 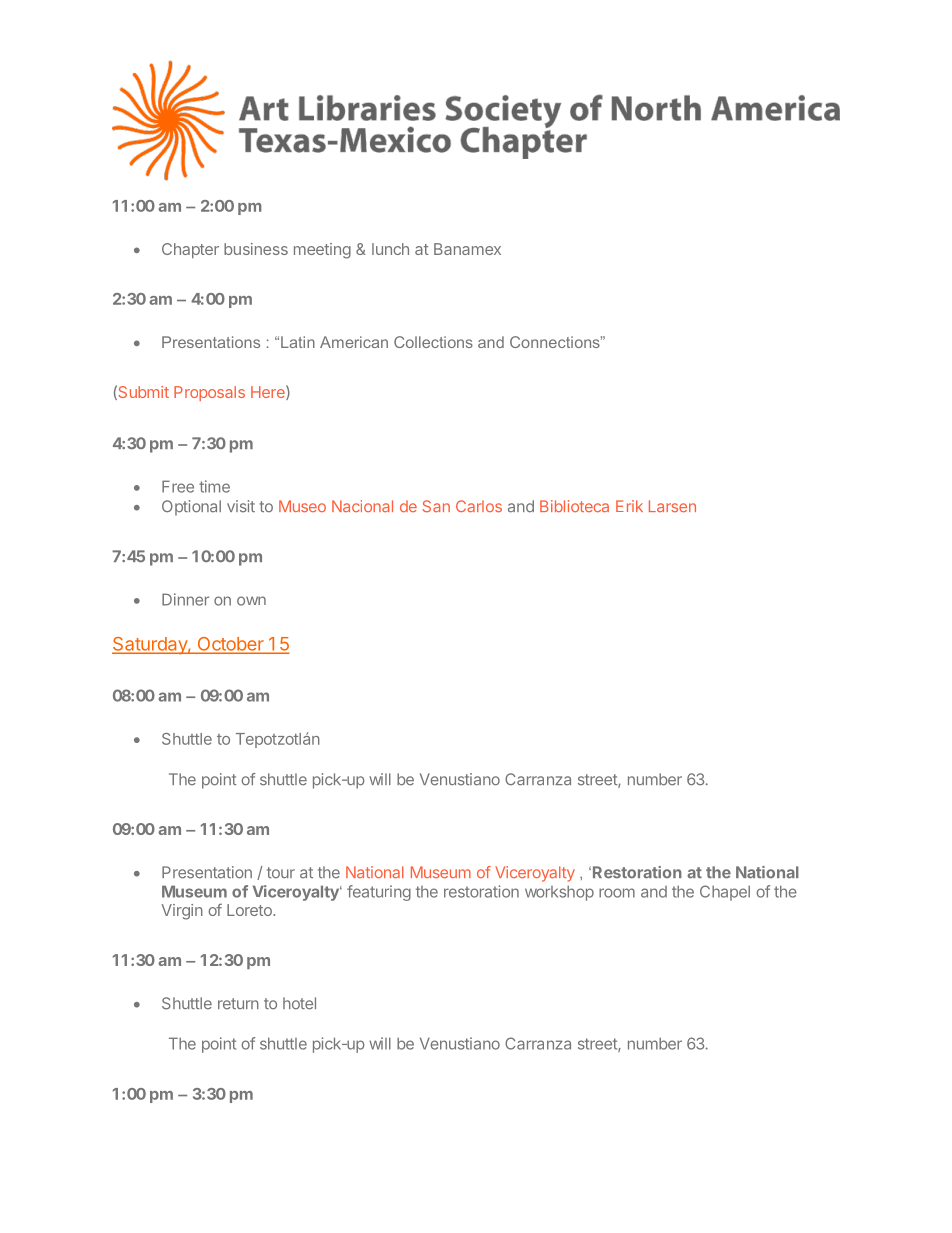 What do you see at coordinates (256, 249) in the screenshot?
I see `business` at bounding box center [256, 249].
